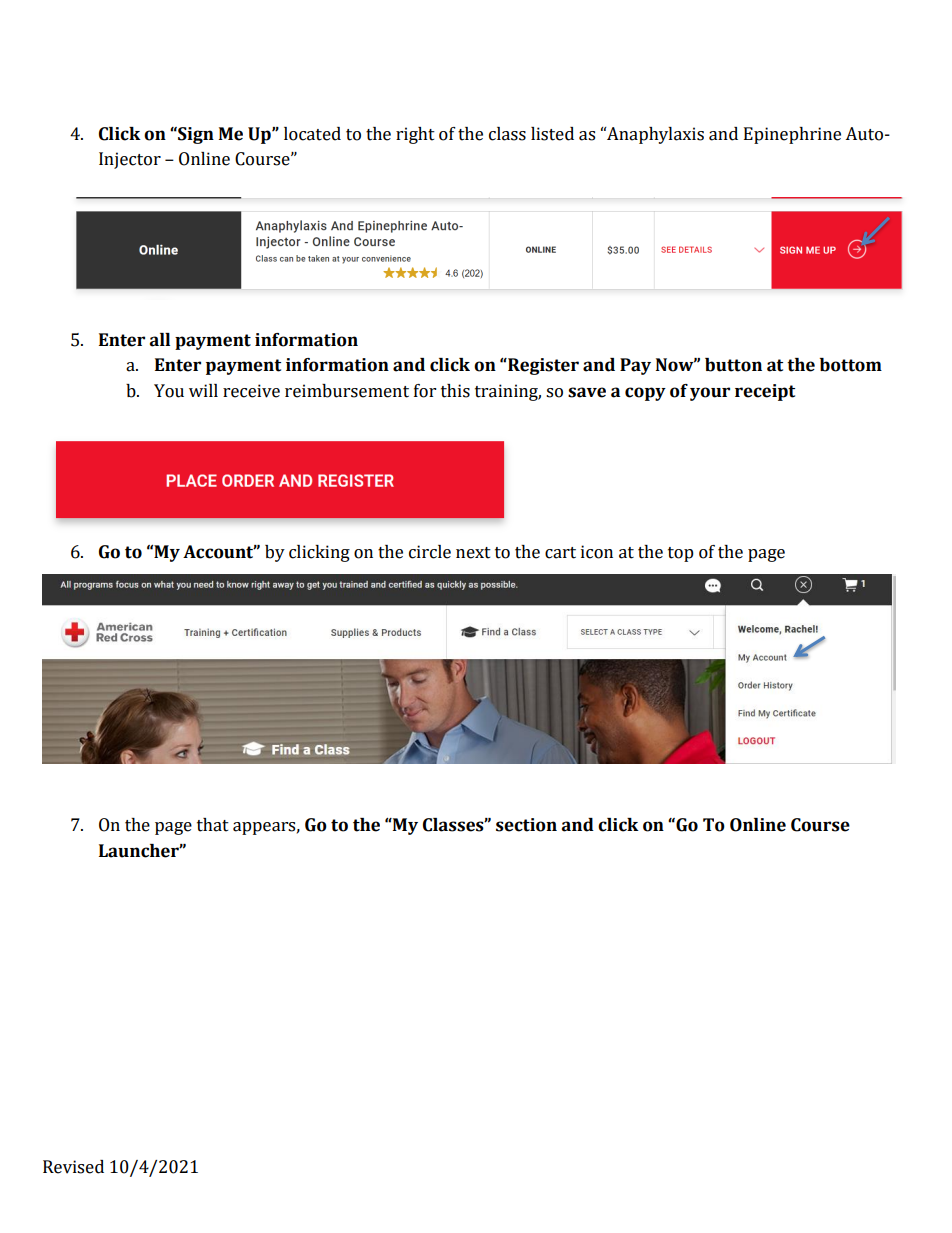  What do you see at coordinates (203, 390) in the screenshot?
I see `will` at bounding box center [203, 390].
